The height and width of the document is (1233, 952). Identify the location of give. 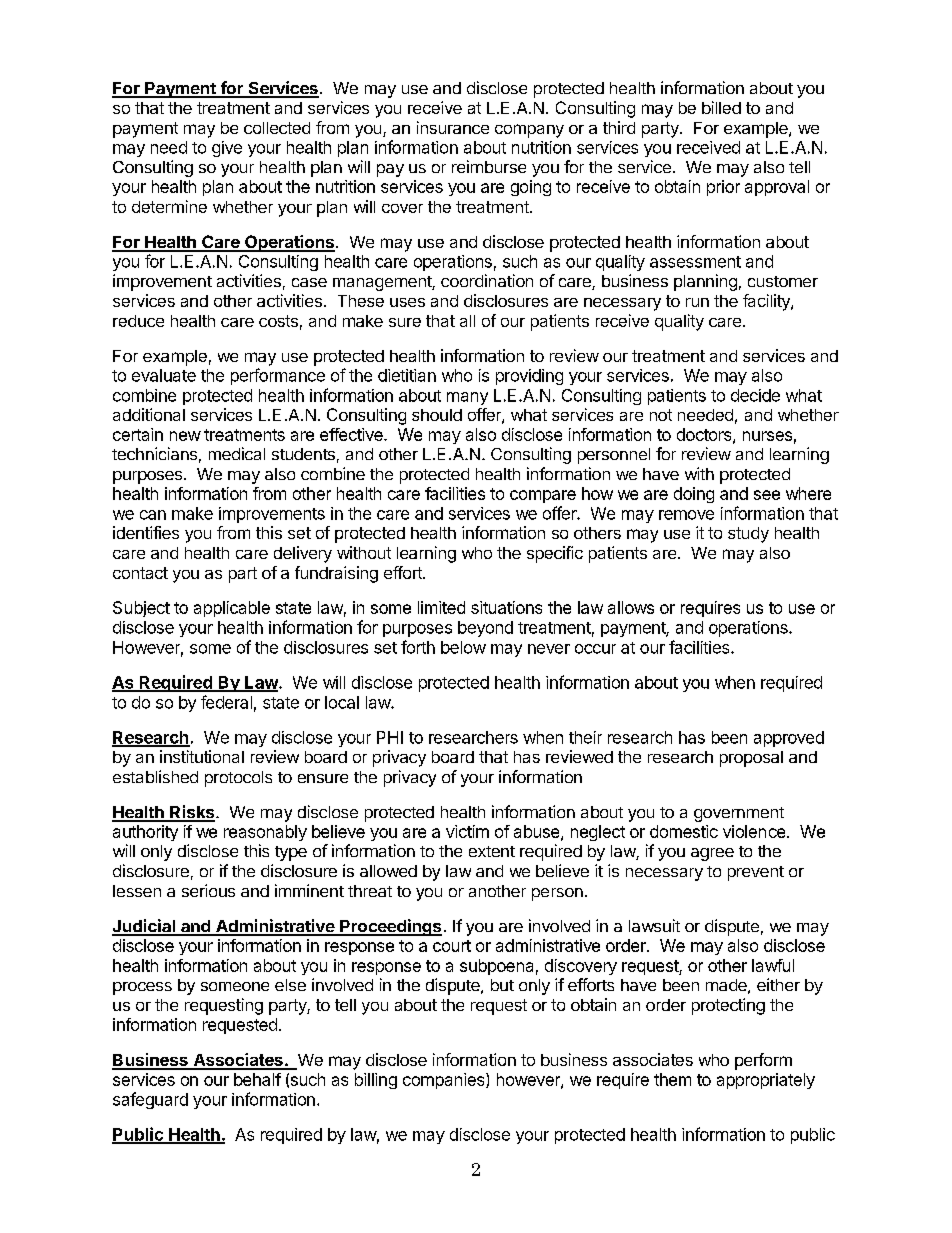
(227, 149).
